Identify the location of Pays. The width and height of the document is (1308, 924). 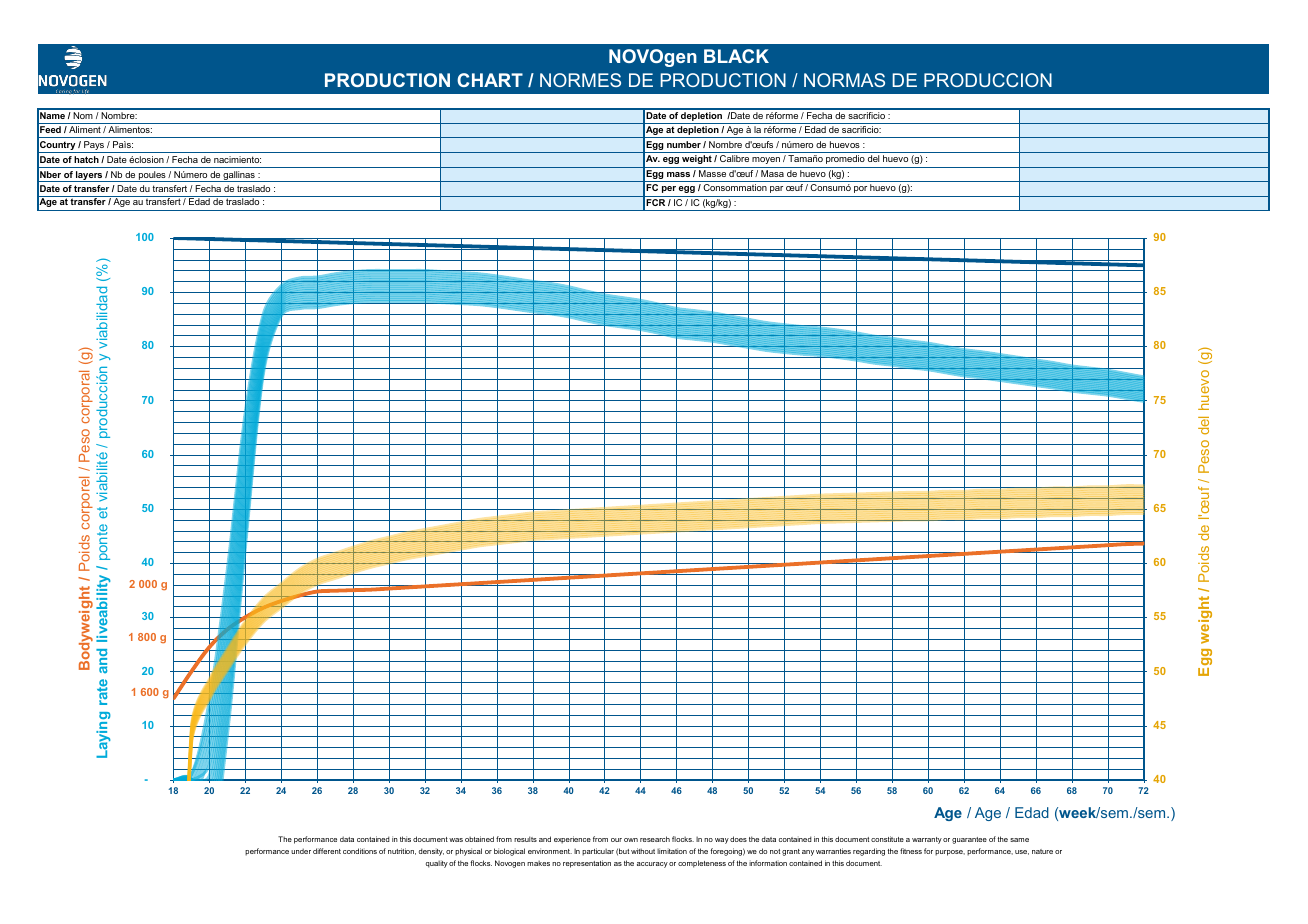
(94, 147).
